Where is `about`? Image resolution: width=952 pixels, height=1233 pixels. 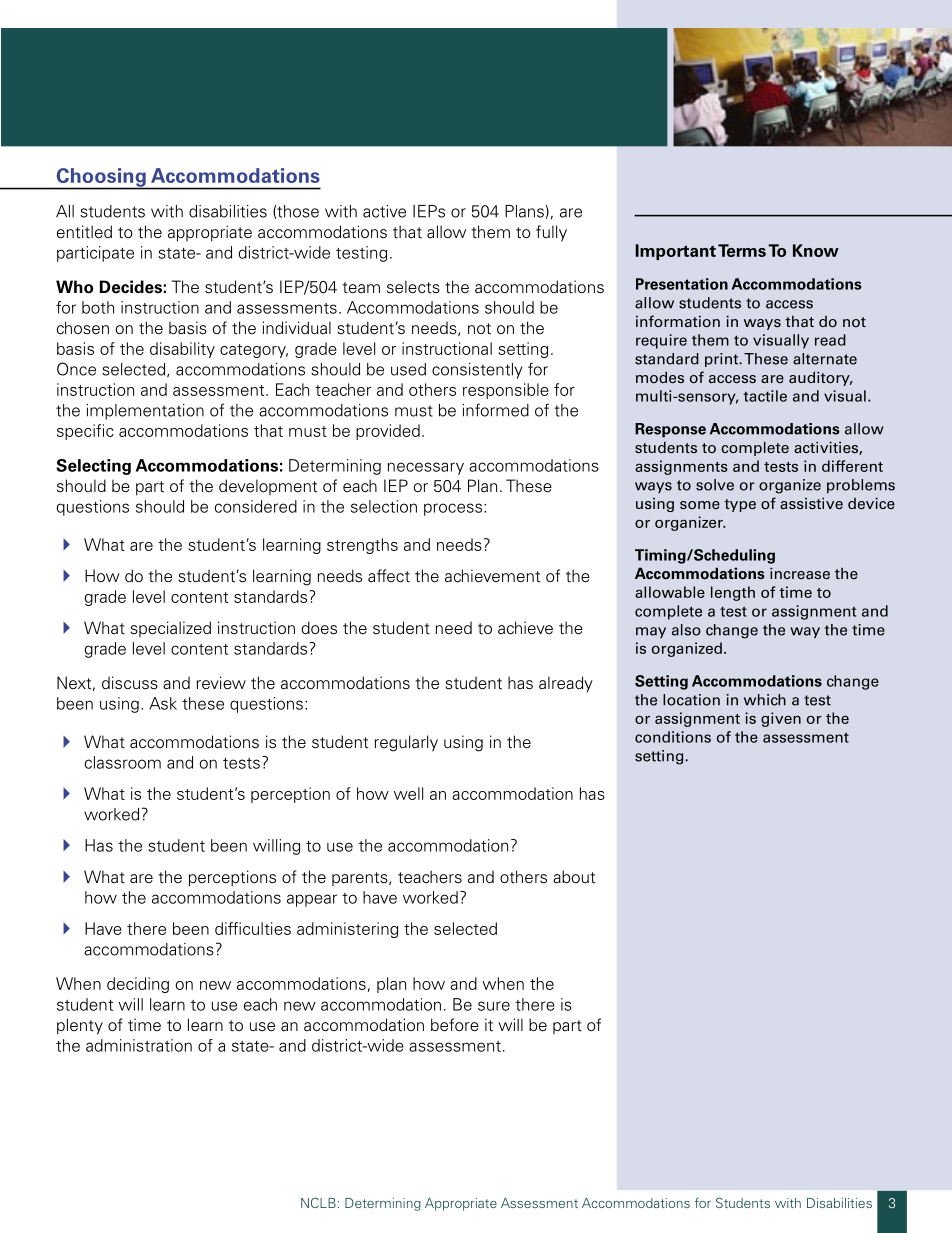
about is located at coordinates (574, 877).
